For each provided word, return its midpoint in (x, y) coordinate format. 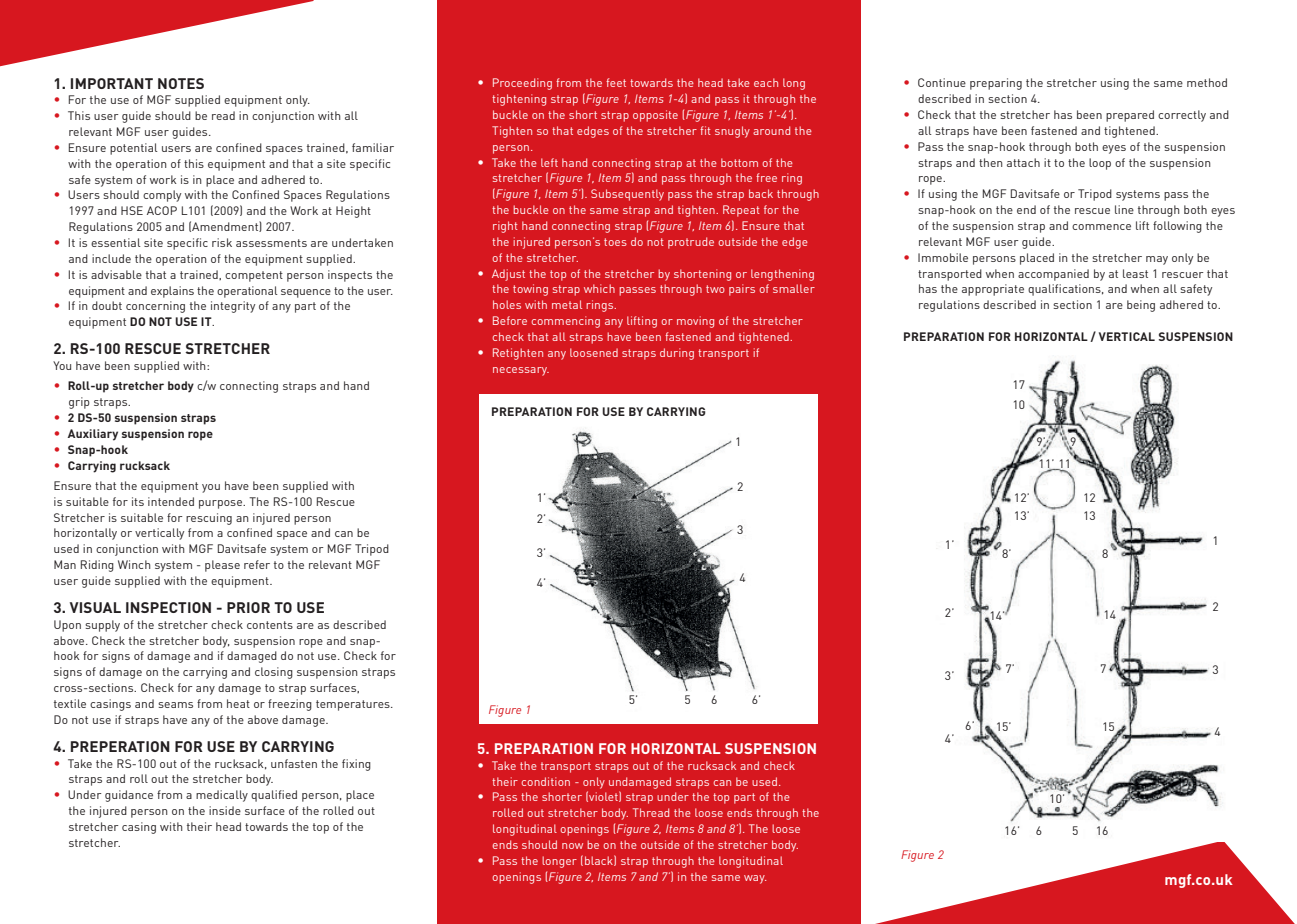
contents (270, 625)
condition (546, 781)
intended (171, 501)
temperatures (354, 705)
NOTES (181, 83)
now (572, 846)
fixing (356, 765)
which (599, 288)
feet (616, 82)
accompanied (1053, 275)
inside (225, 810)
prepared (1130, 116)
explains (172, 292)
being (1141, 306)
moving (695, 322)
